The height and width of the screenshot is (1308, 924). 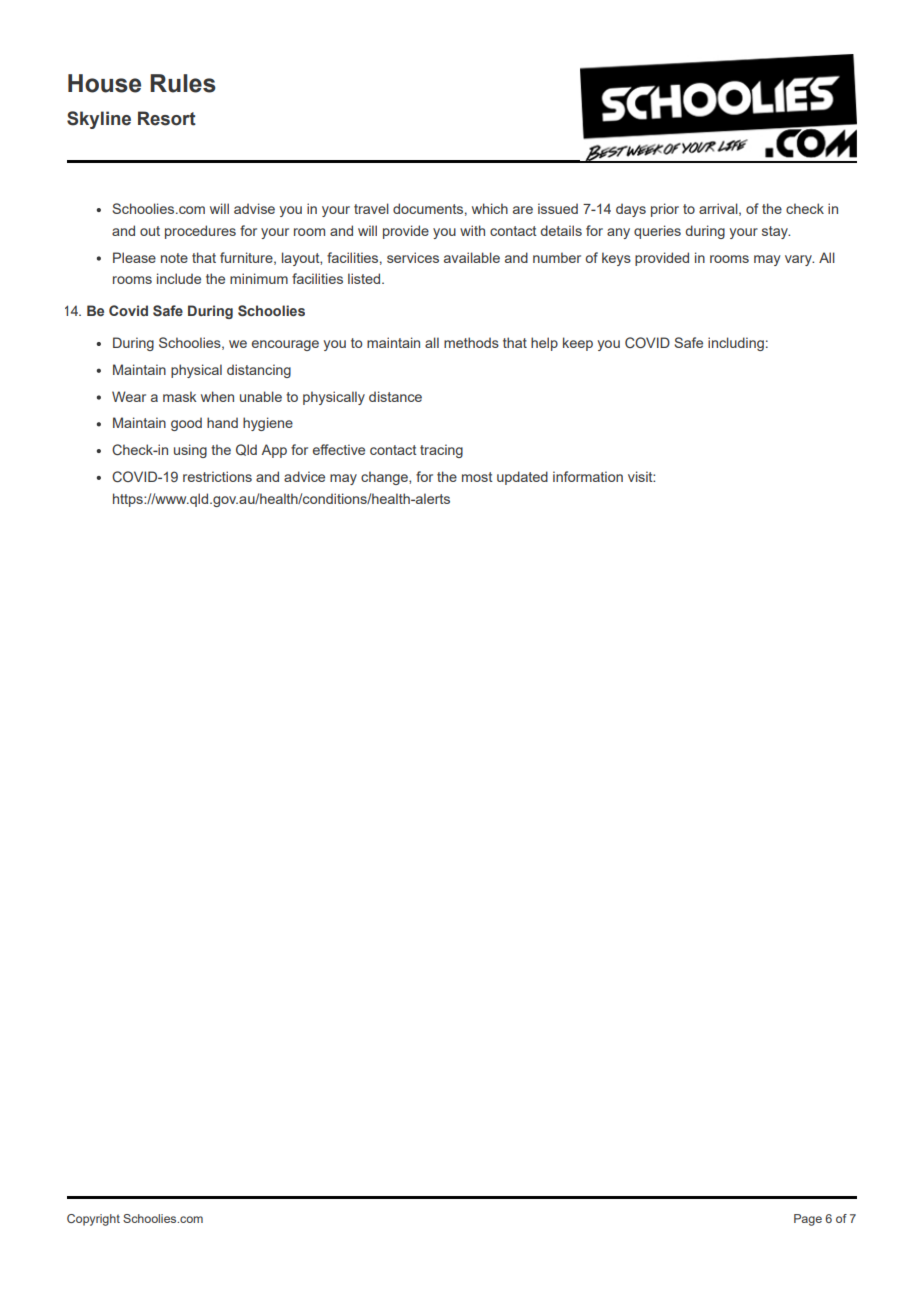 What do you see at coordinates (217, 476) in the screenshot?
I see `restrictions` at bounding box center [217, 476].
